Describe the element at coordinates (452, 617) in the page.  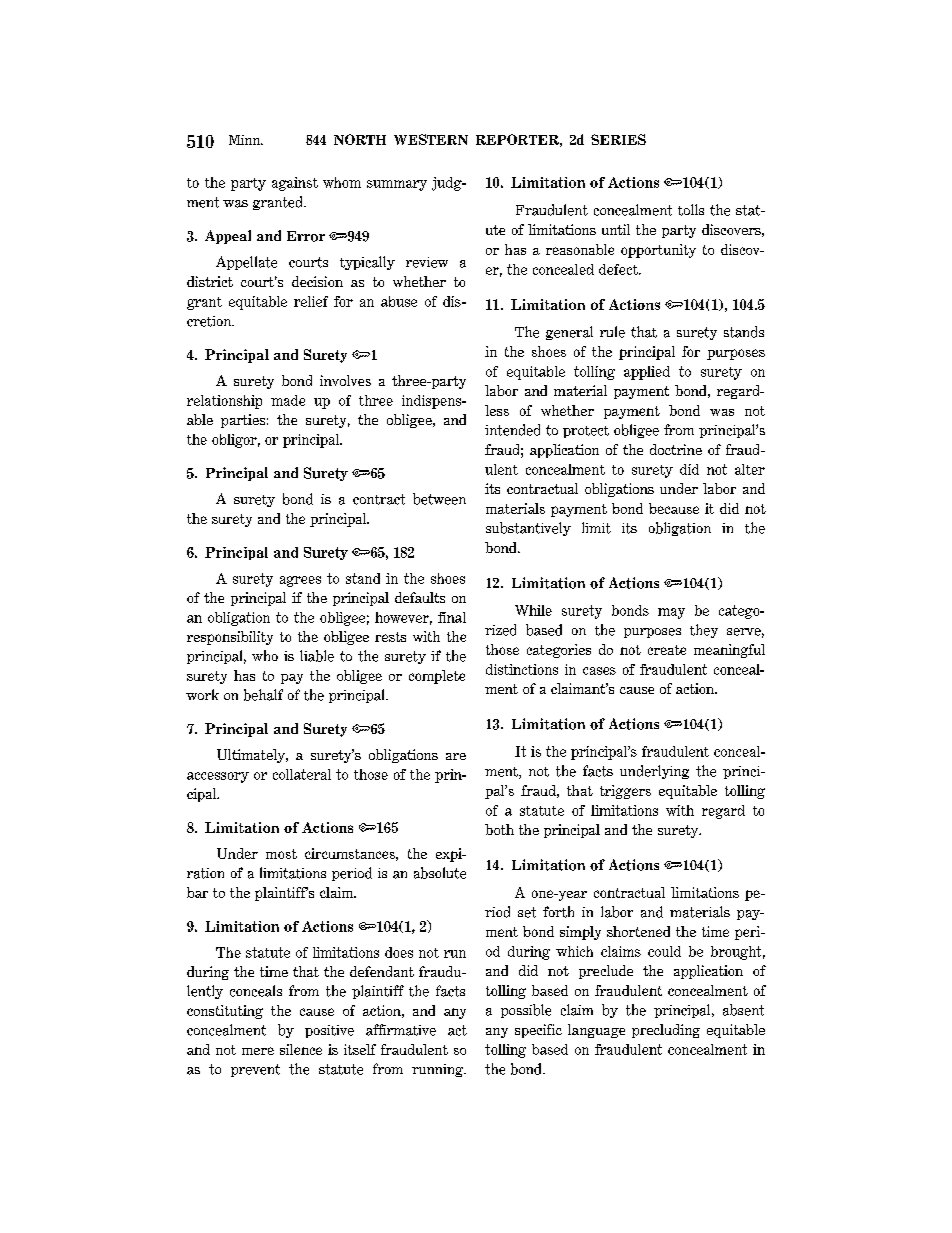
I see `final` at that location.
